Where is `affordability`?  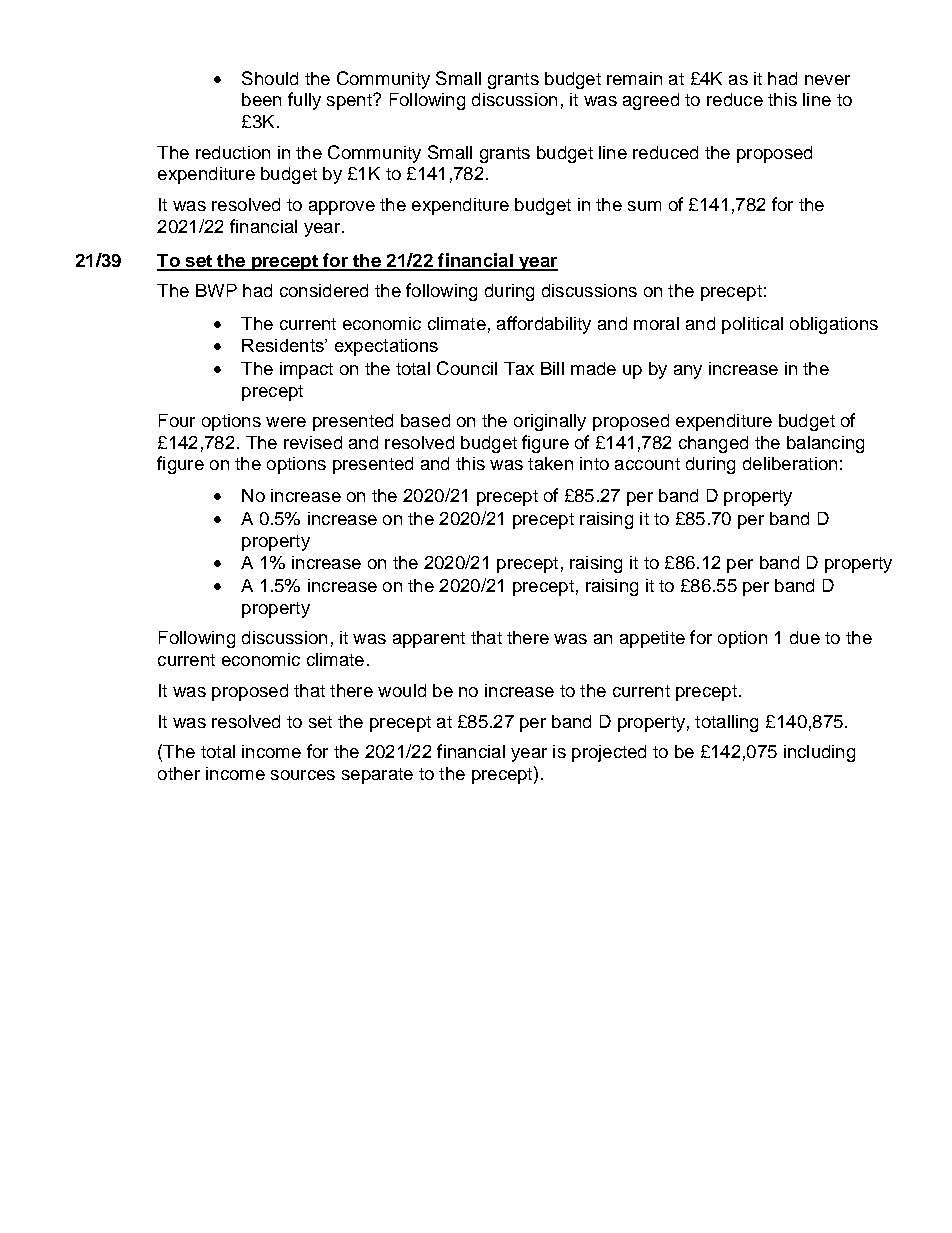 affordability is located at coordinates (544, 325).
